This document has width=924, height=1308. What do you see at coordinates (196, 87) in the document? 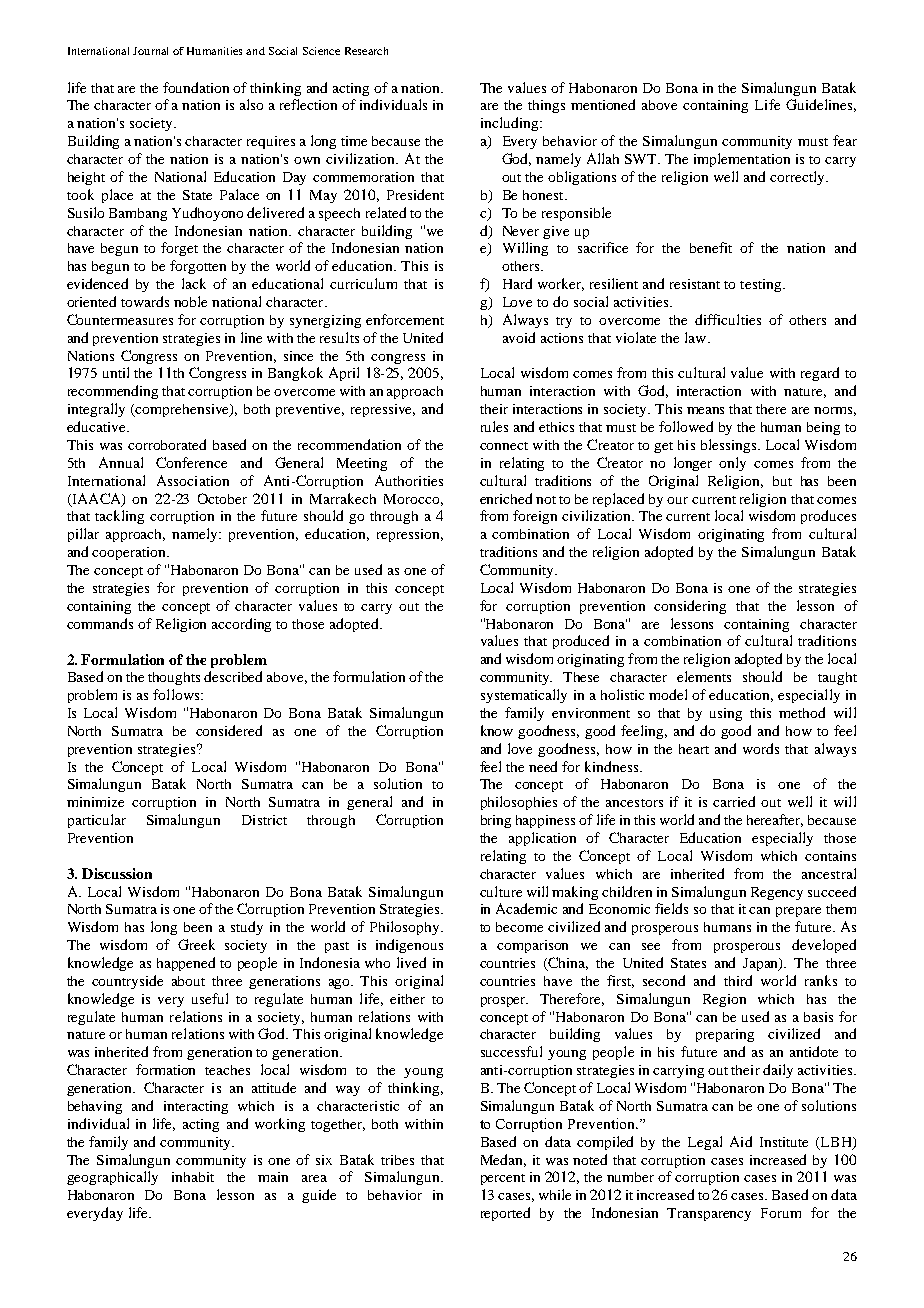
I see `foundation` at bounding box center [196, 87].
